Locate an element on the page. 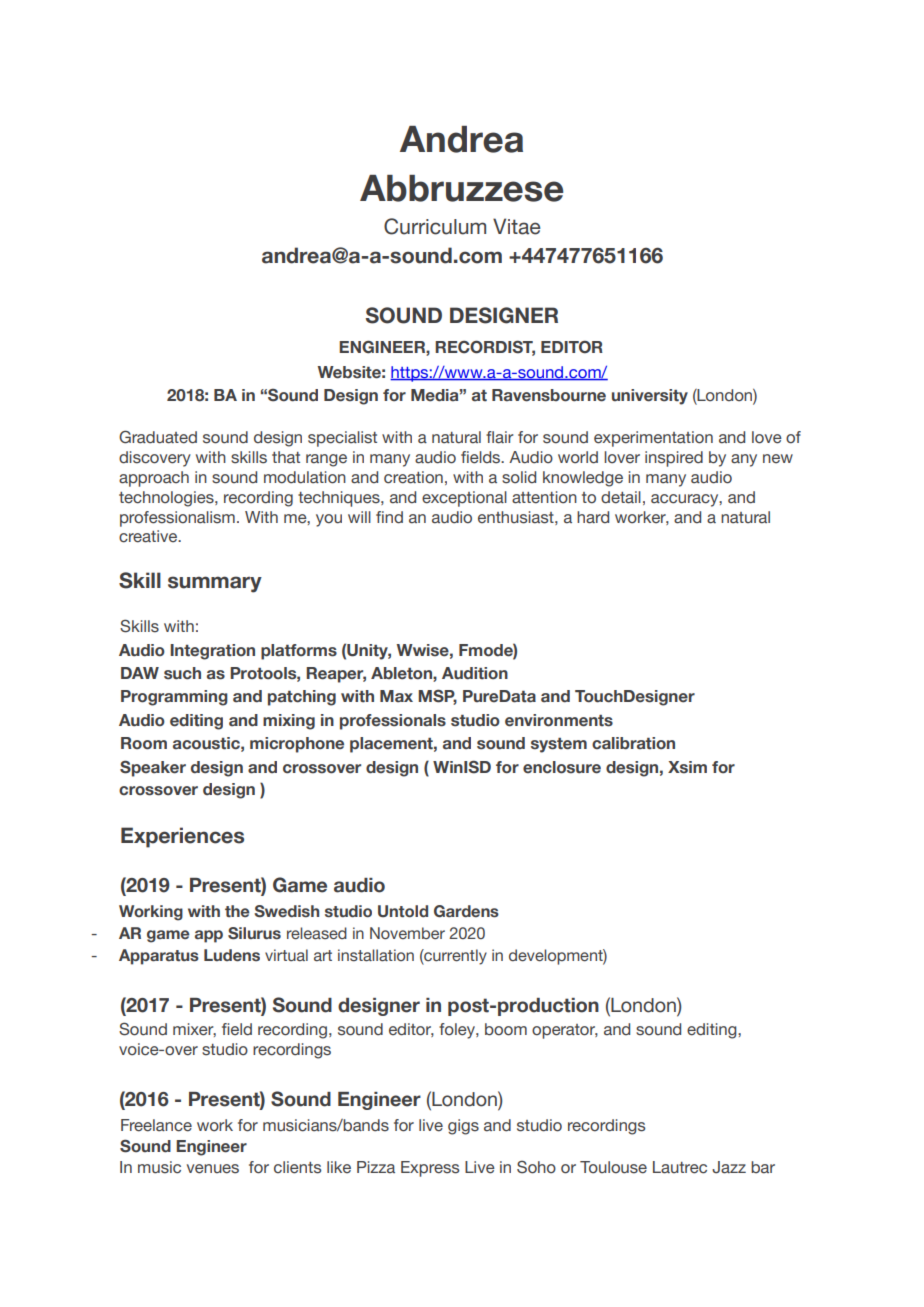 The height and width of the image is (1307, 924). venues is located at coordinates (213, 1169).
